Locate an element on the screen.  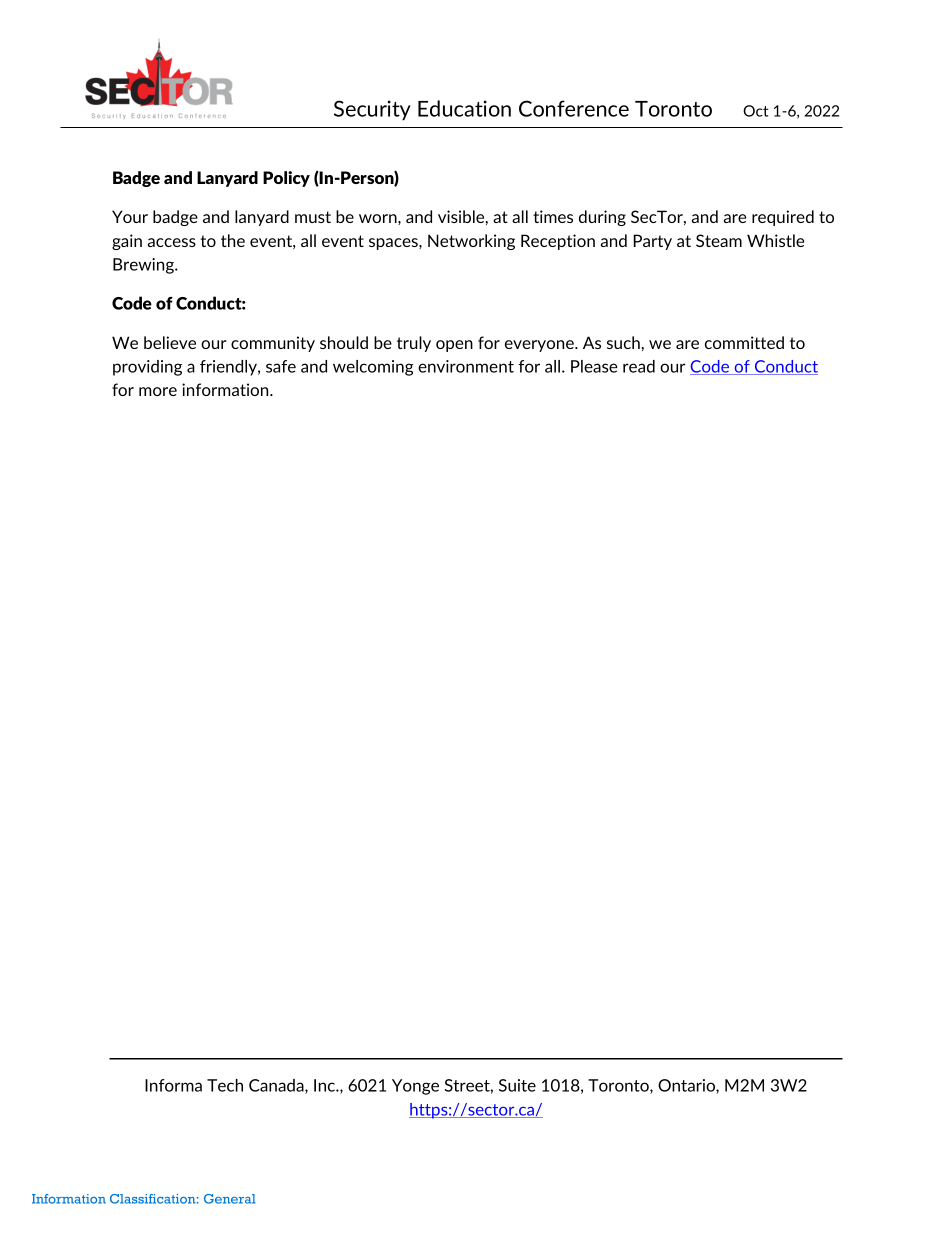
Oct is located at coordinates (756, 111).
